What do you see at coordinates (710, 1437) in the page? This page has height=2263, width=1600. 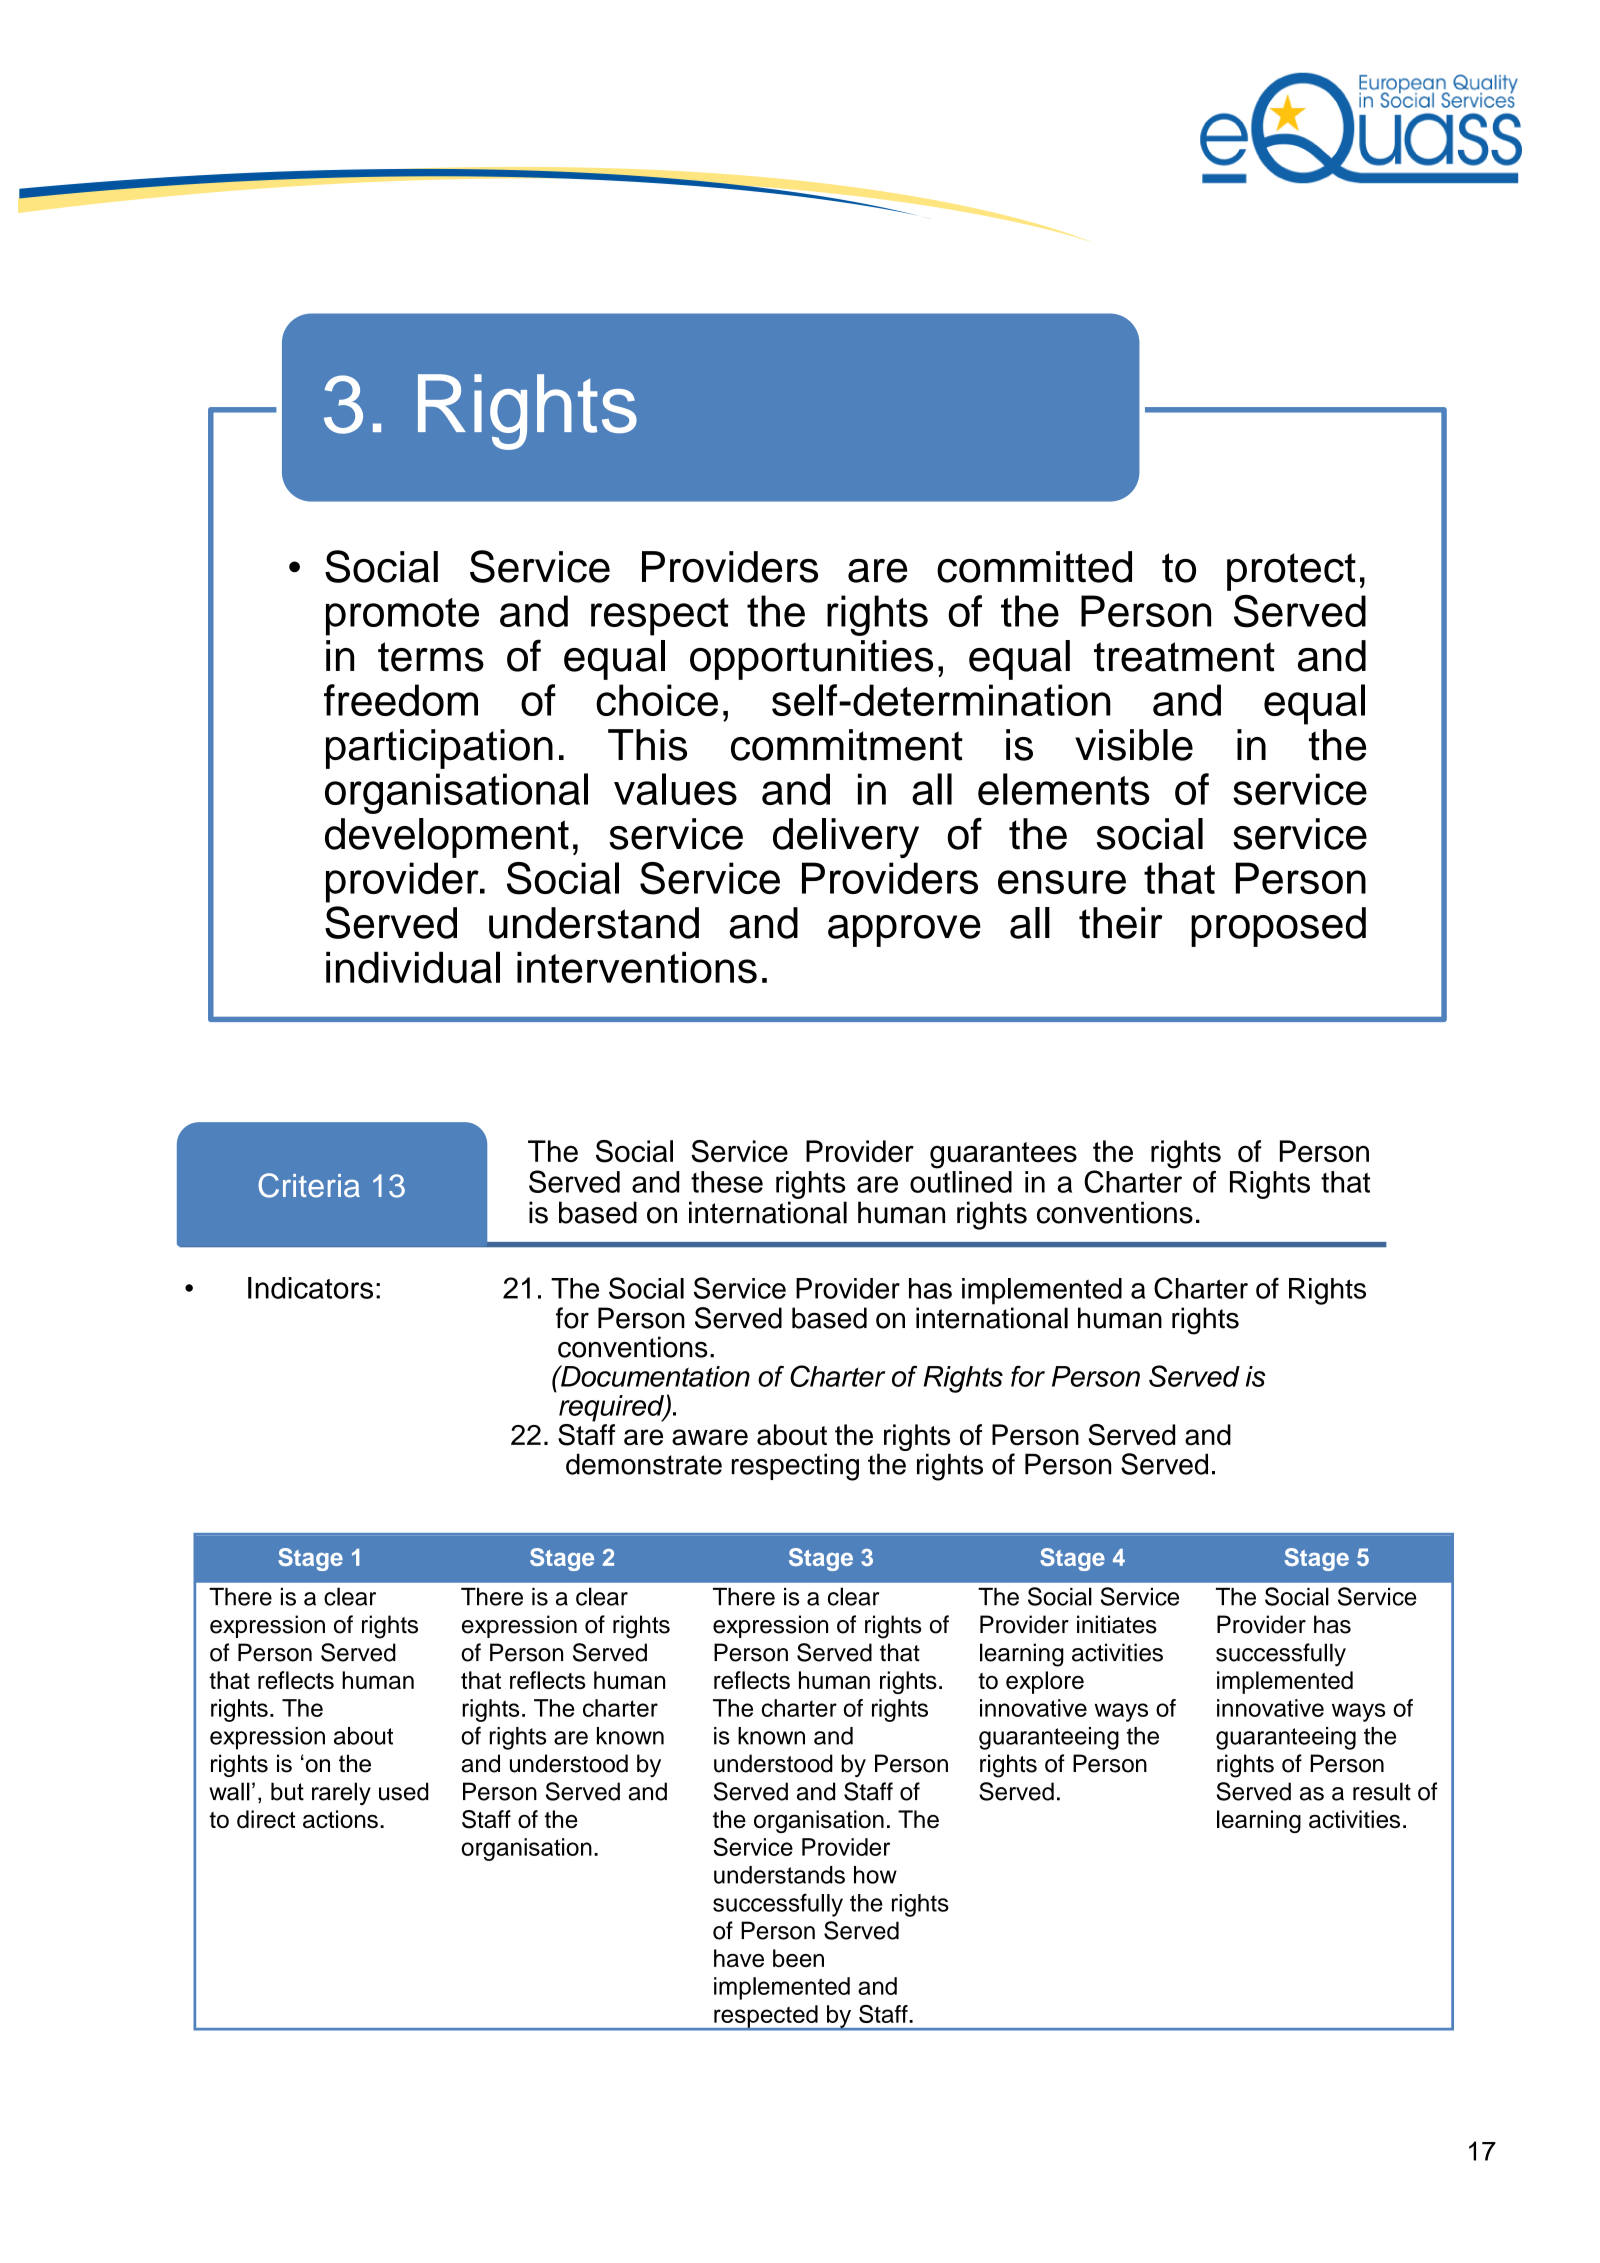 I see `aware` at bounding box center [710, 1437].
